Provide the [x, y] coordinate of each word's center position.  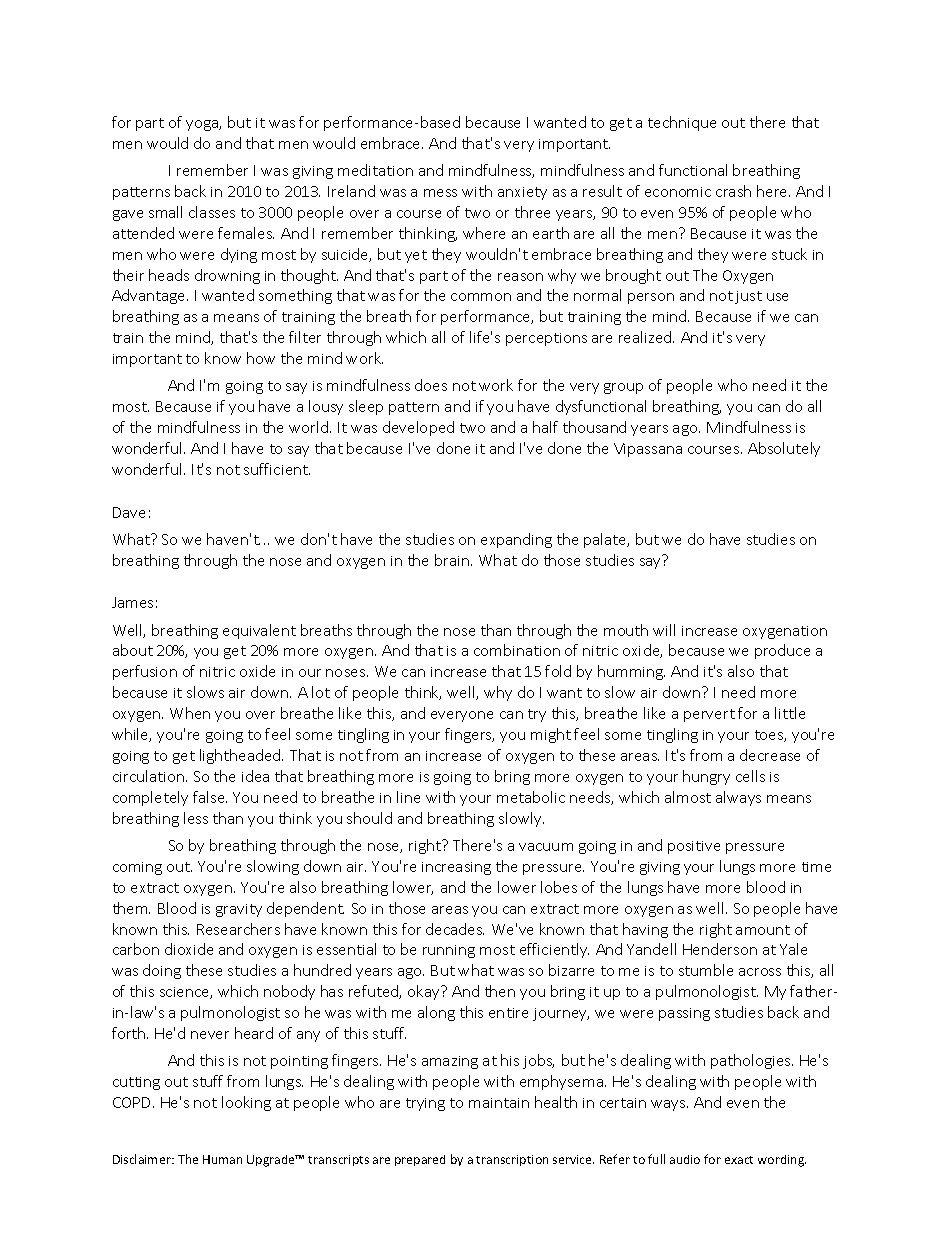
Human [222, 1159]
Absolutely [784, 449]
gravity [239, 910]
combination [517, 650]
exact [739, 1160]
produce [782, 651]
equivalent [259, 631]
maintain [499, 1103]
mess [440, 193]
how [261, 358]
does [431, 385]
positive [694, 847]
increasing [456, 868]
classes [212, 212]
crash [733, 191]
